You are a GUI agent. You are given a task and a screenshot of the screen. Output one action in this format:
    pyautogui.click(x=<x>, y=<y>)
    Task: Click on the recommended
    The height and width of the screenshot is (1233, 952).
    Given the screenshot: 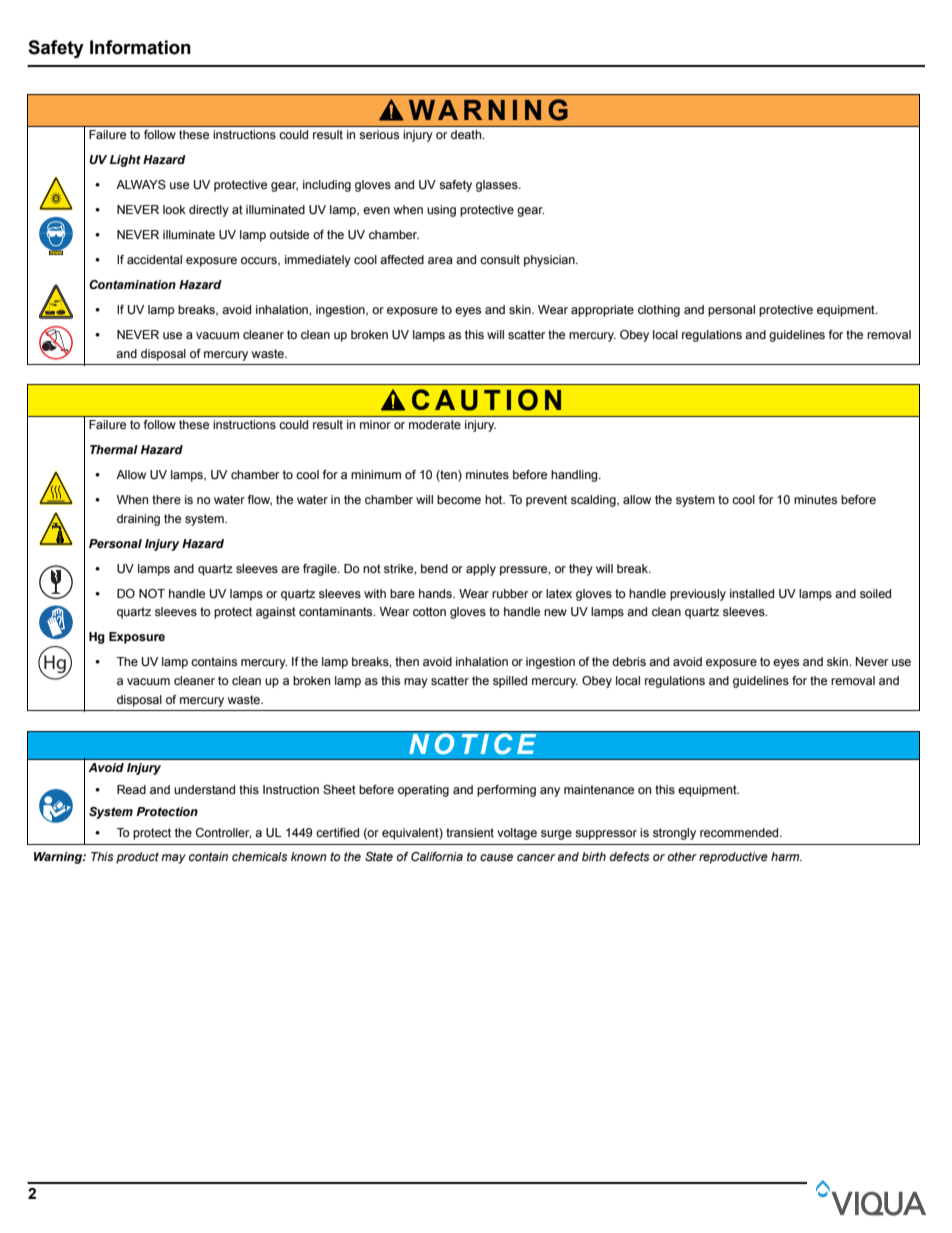 What is the action you would take?
    pyautogui.click(x=740, y=832)
